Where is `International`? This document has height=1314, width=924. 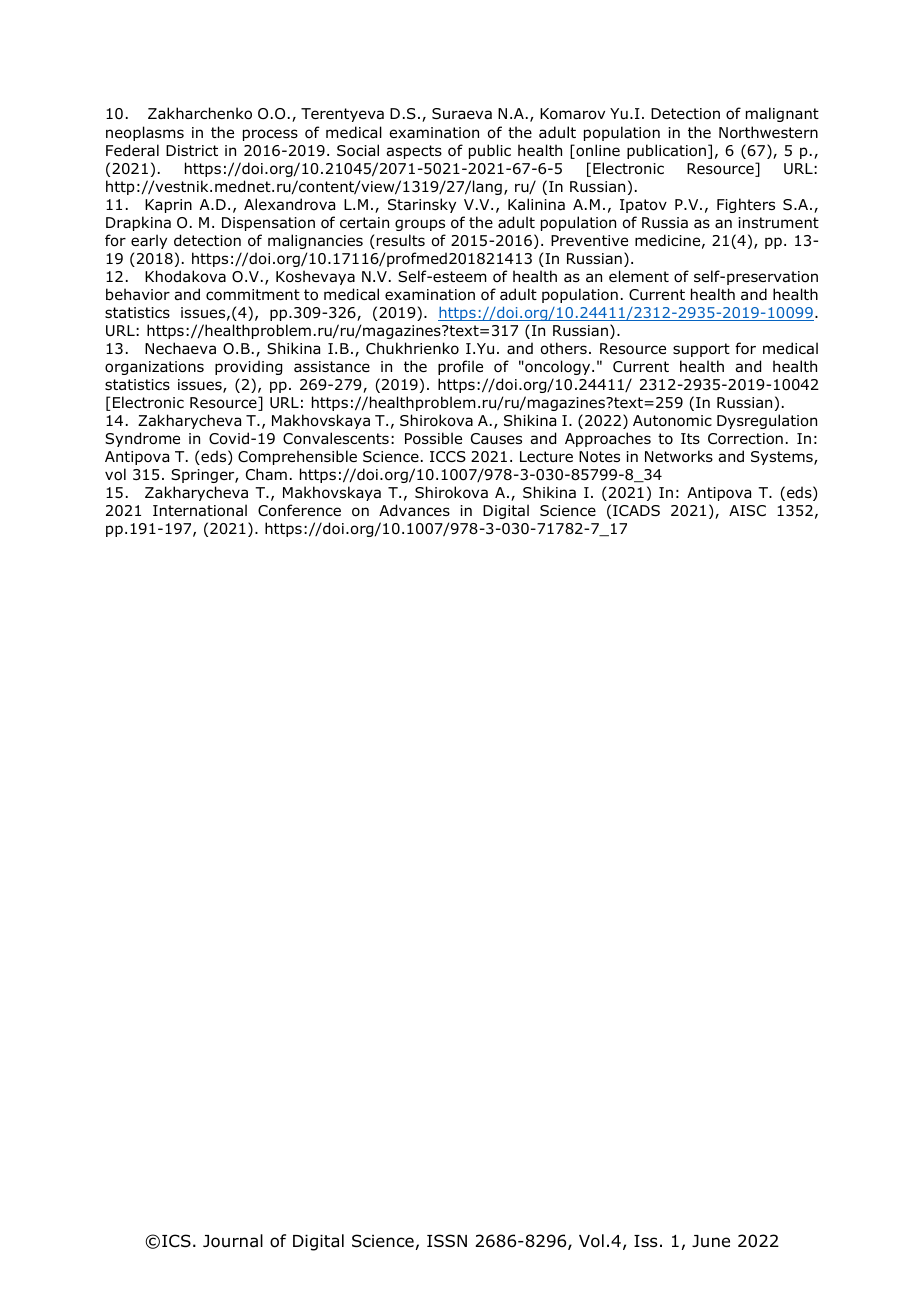
International is located at coordinates (200, 510).
